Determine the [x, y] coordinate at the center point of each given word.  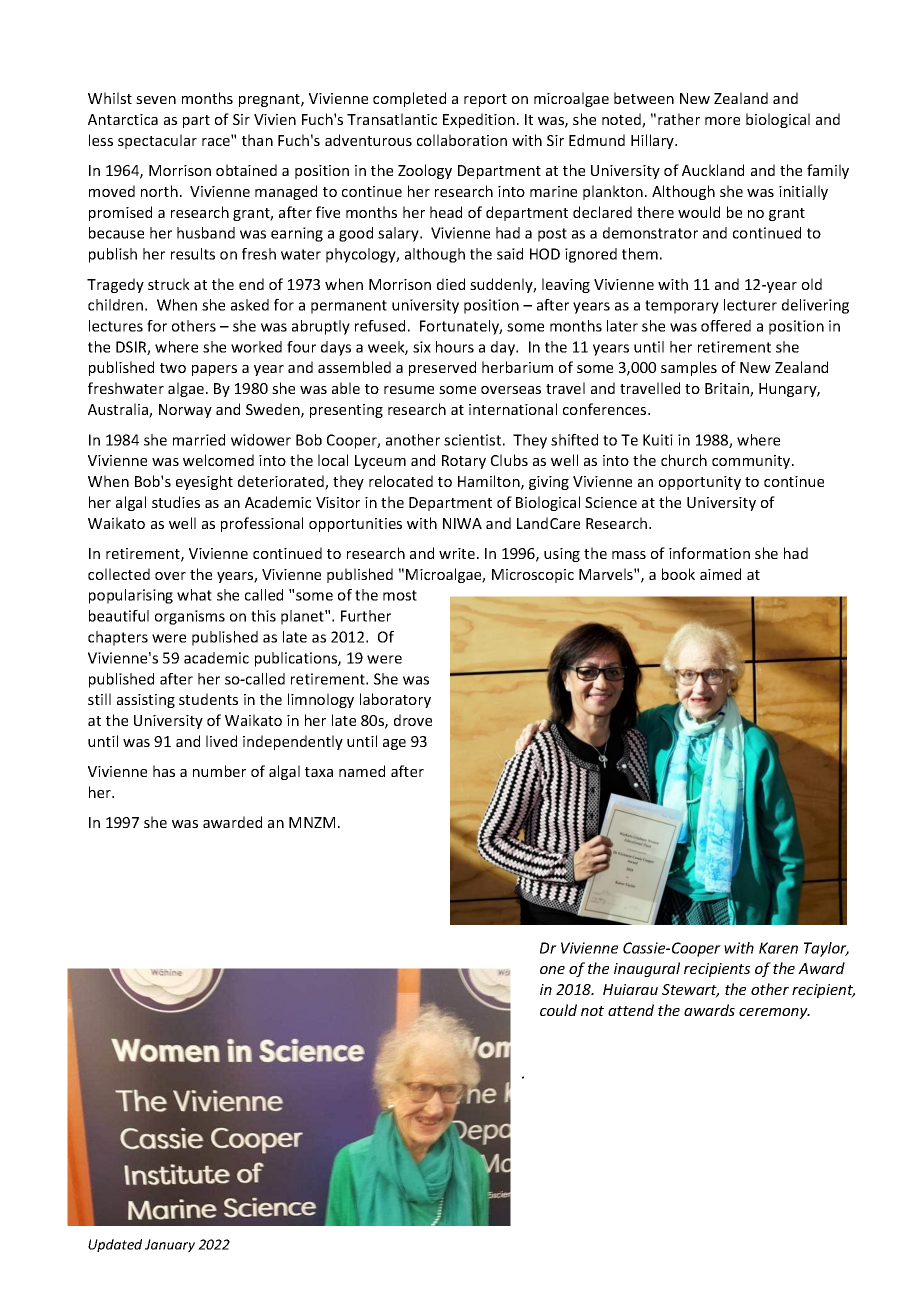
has [164, 771]
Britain [728, 390]
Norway [185, 411]
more [722, 121]
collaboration [462, 140]
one [552, 970]
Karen [778, 948]
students [208, 699]
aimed [720, 574]
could [558, 1010]
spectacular [157, 141]
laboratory [395, 700]
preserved [442, 368]
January [170, 1246]
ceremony [774, 1013]
